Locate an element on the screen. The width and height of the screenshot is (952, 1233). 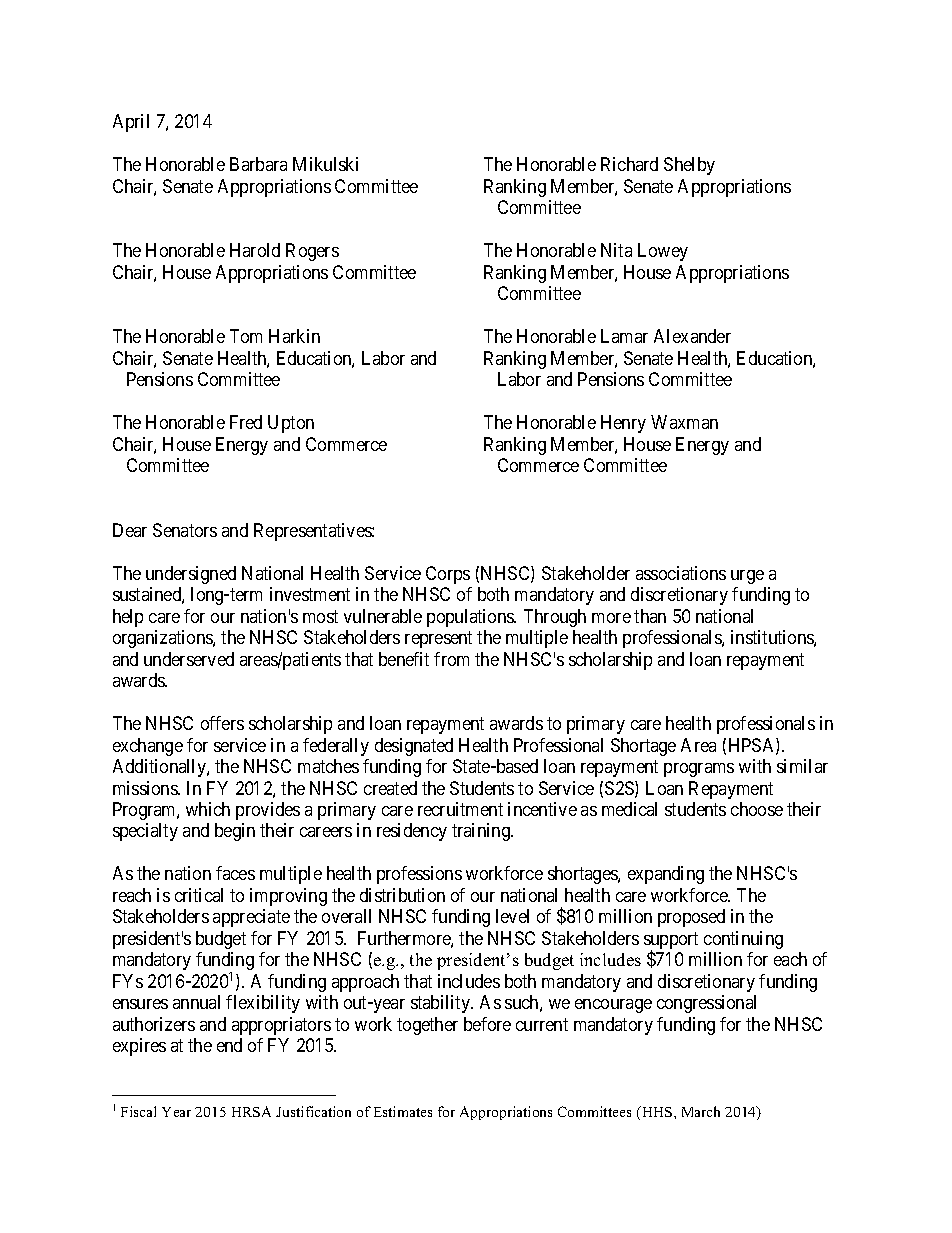
which is located at coordinates (208, 809).
